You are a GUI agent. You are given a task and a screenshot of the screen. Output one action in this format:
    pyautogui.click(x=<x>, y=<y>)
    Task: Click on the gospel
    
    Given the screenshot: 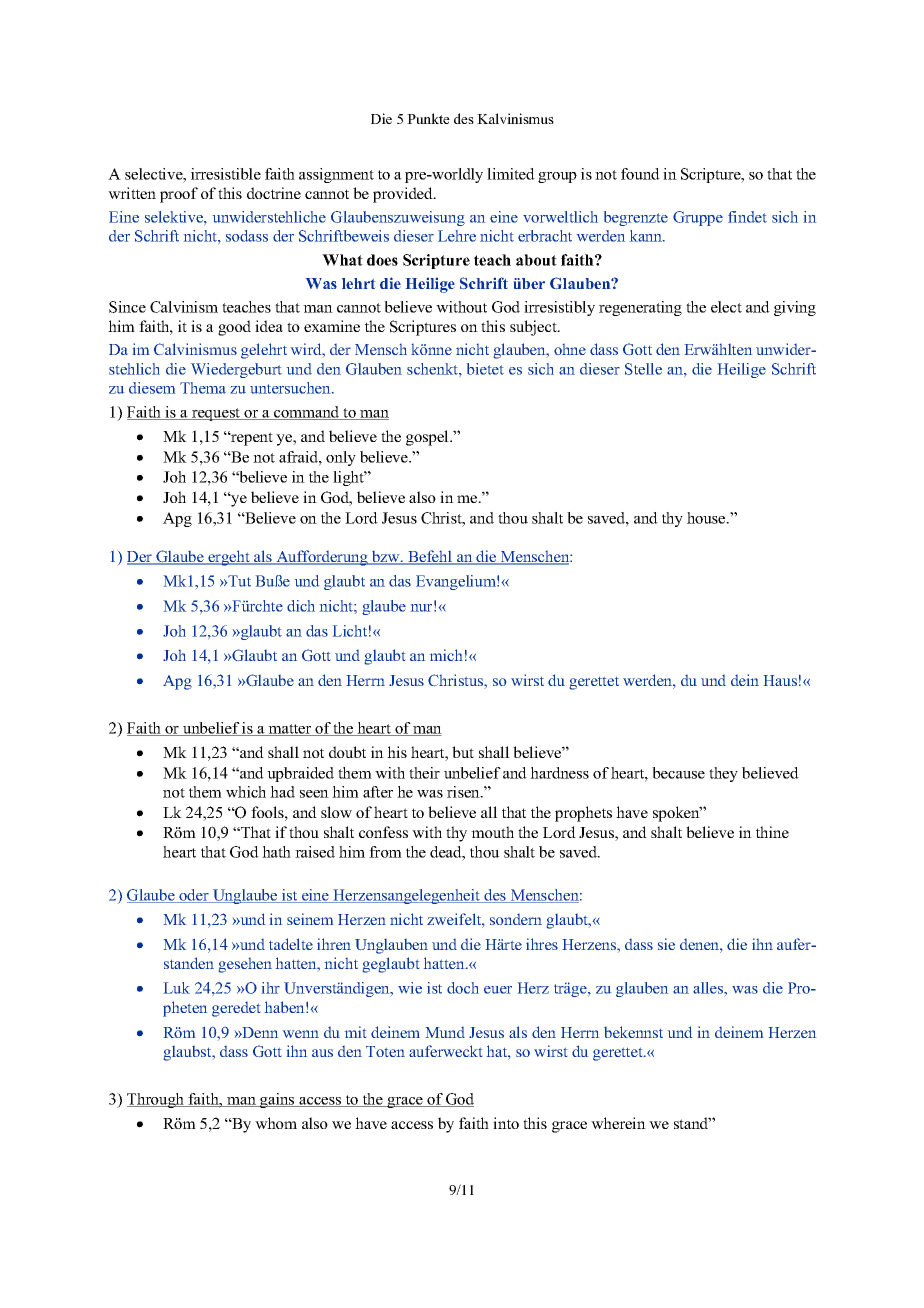 What is the action you would take?
    pyautogui.click(x=428, y=438)
